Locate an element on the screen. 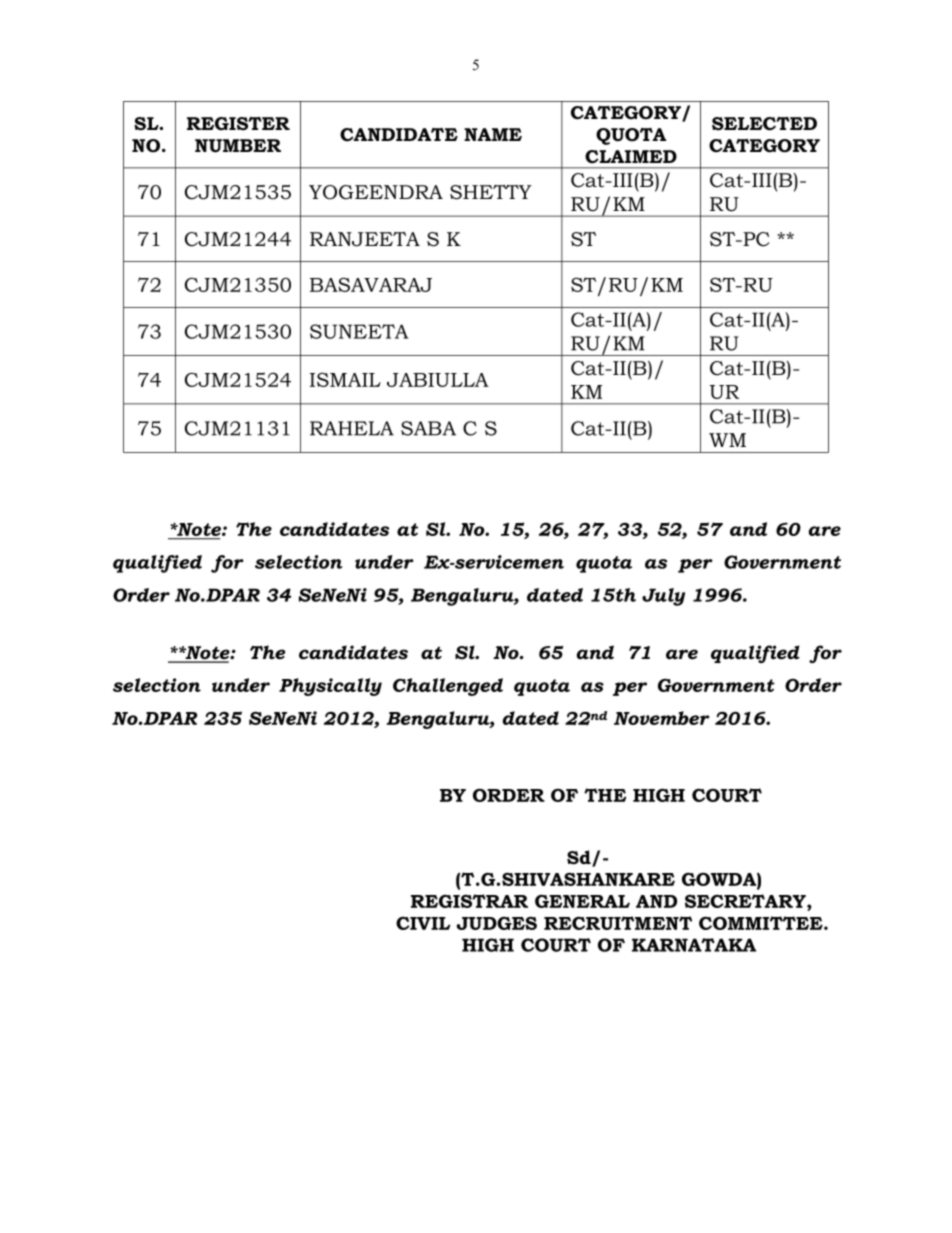  SELECTED is located at coordinates (764, 124).
